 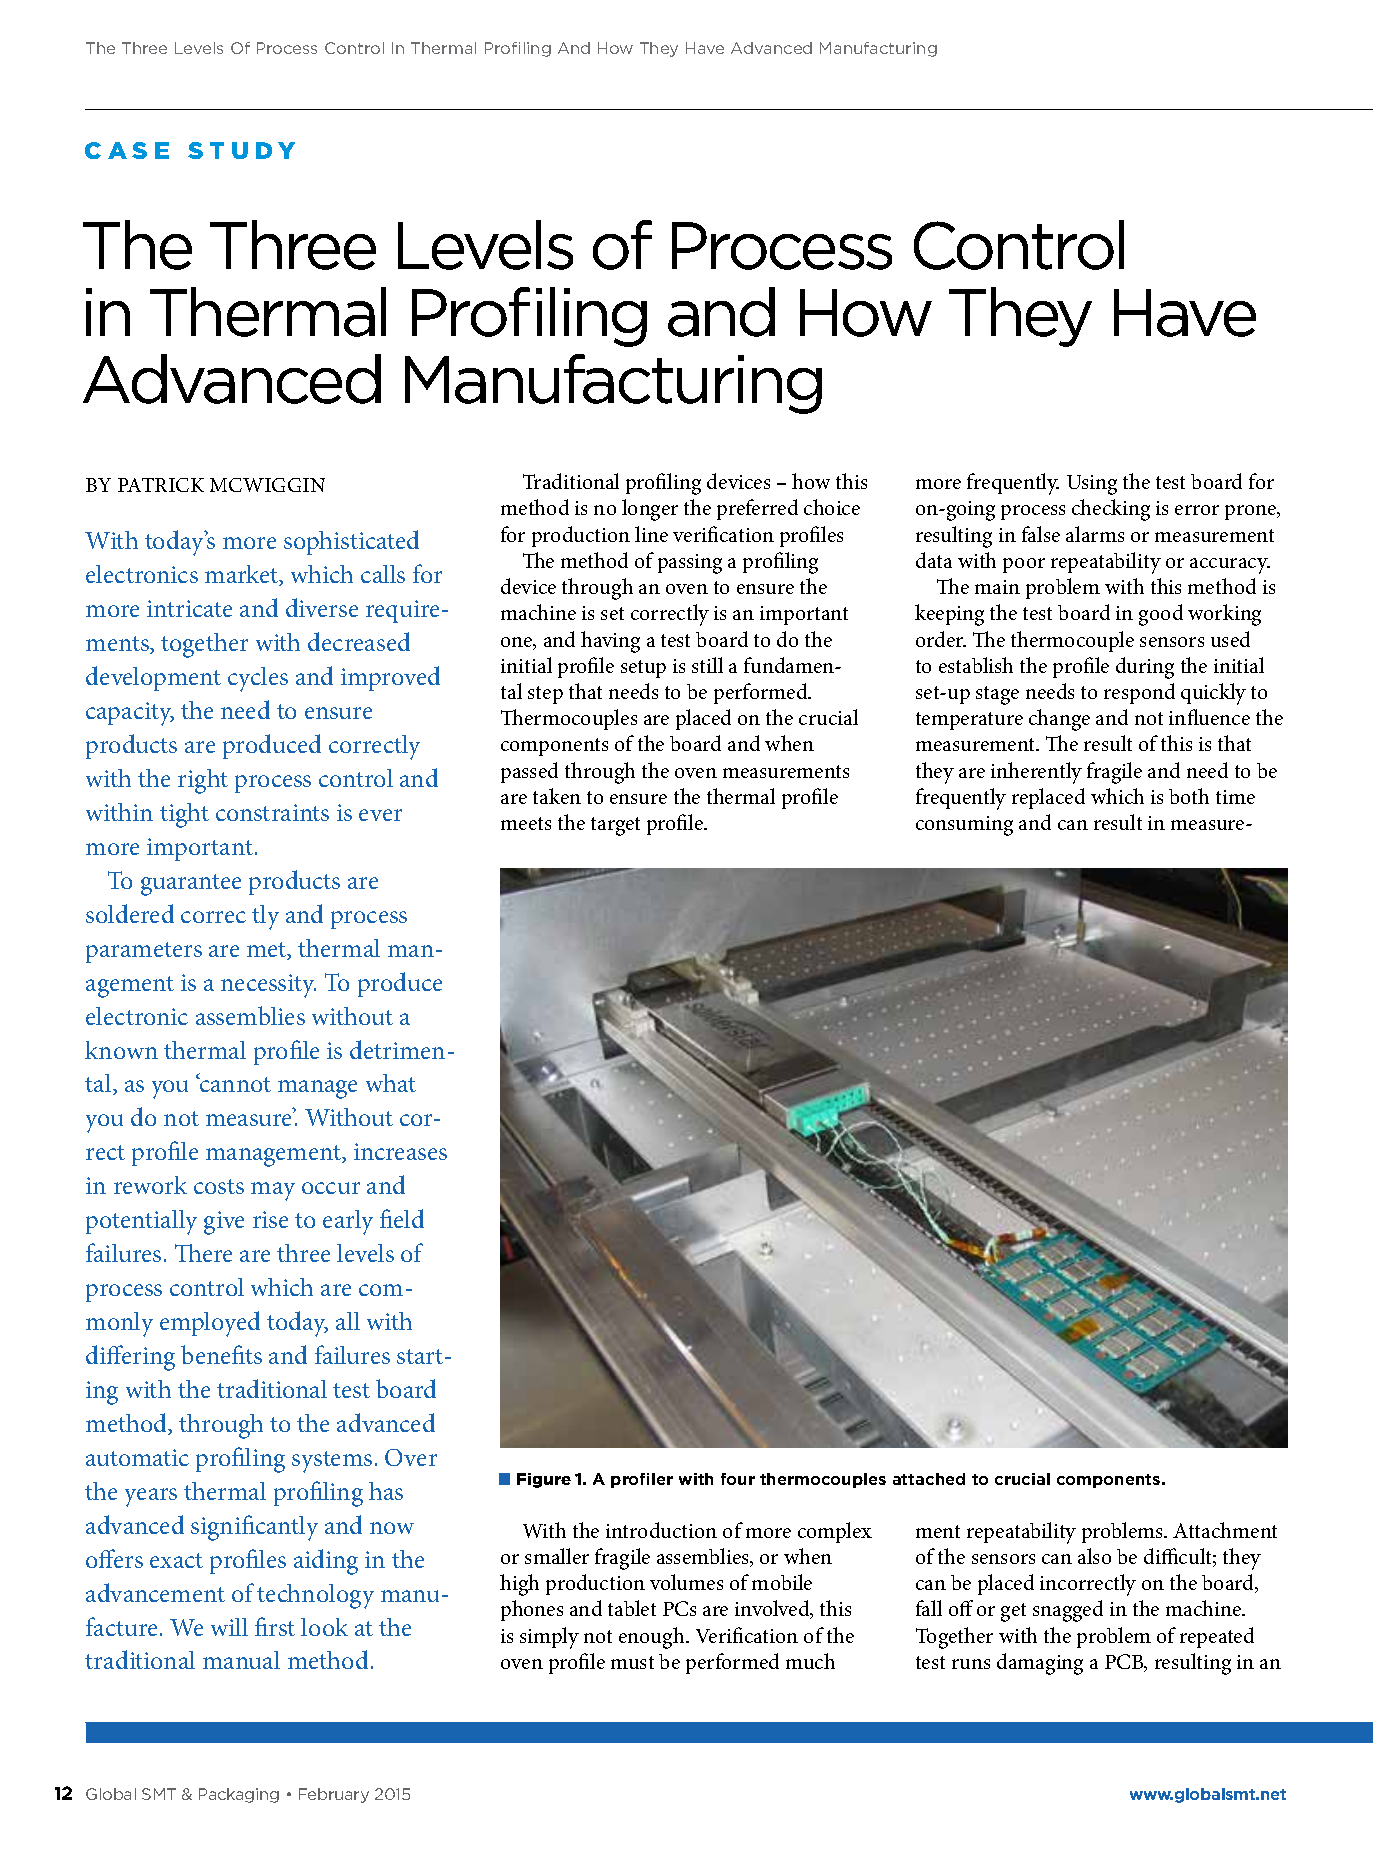 What do you see at coordinates (929, 1479) in the image?
I see `attached` at bounding box center [929, 1479].
